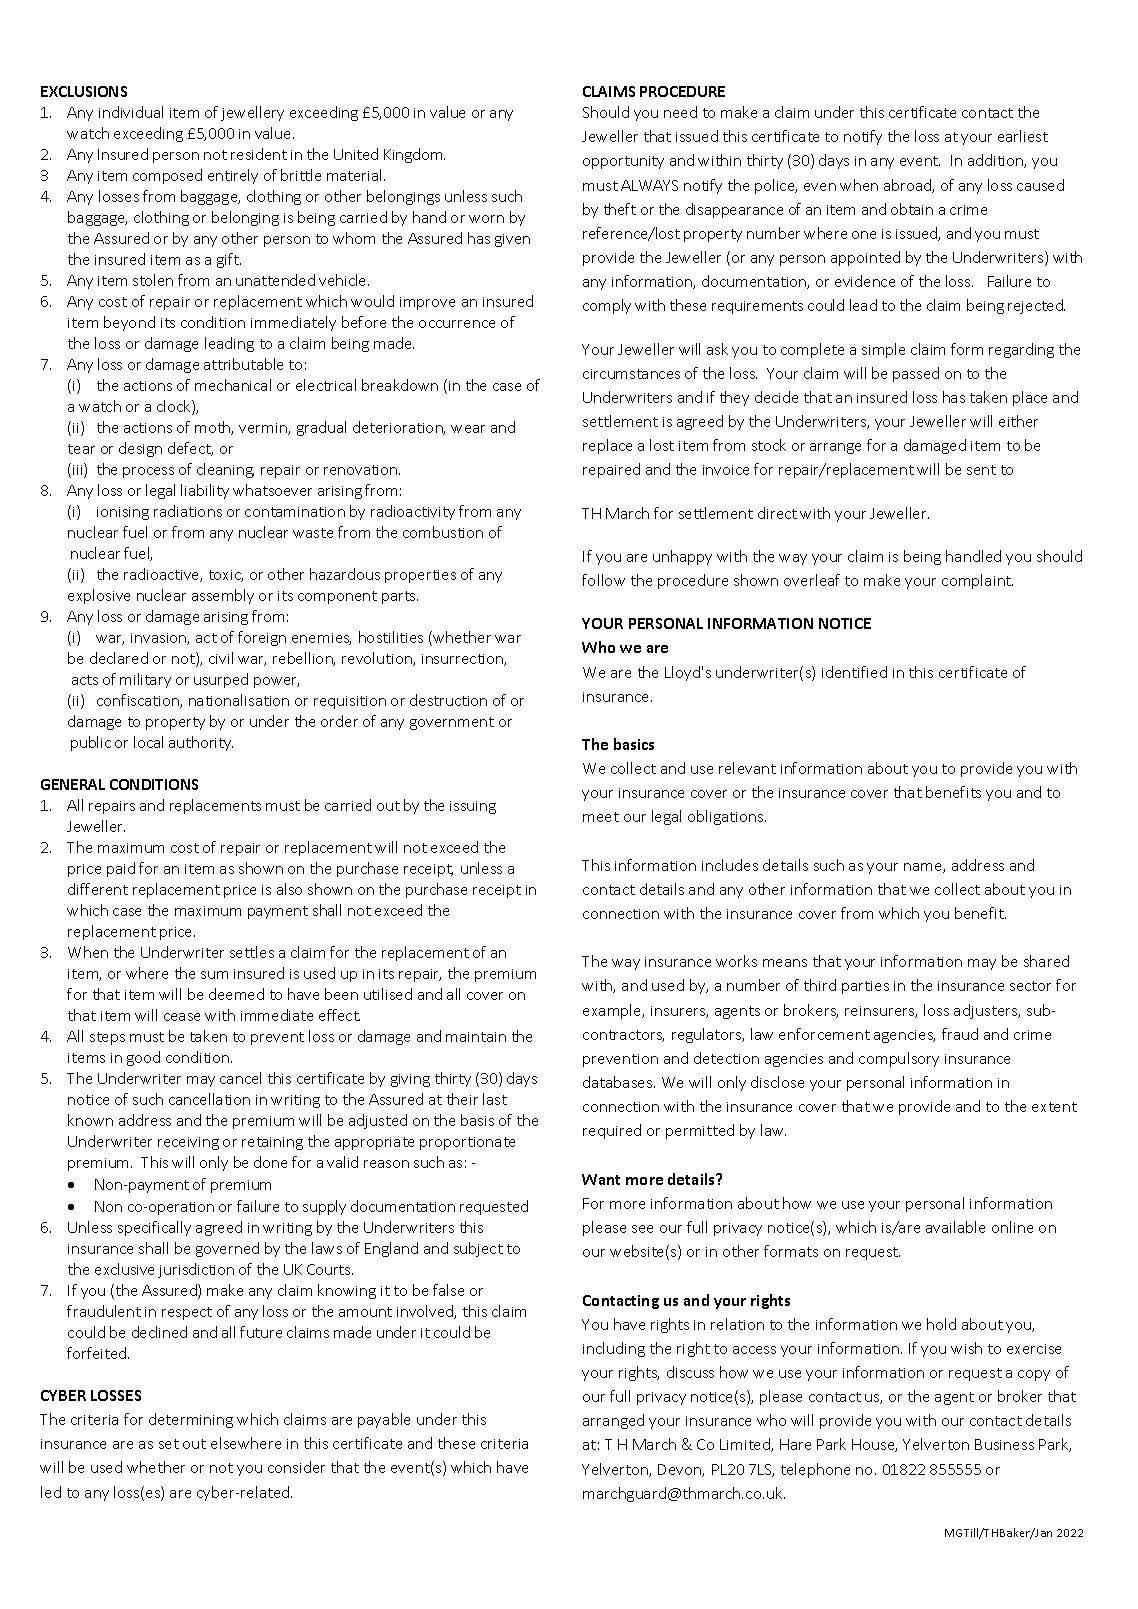  I want to click on authority, so click(201, 743).
